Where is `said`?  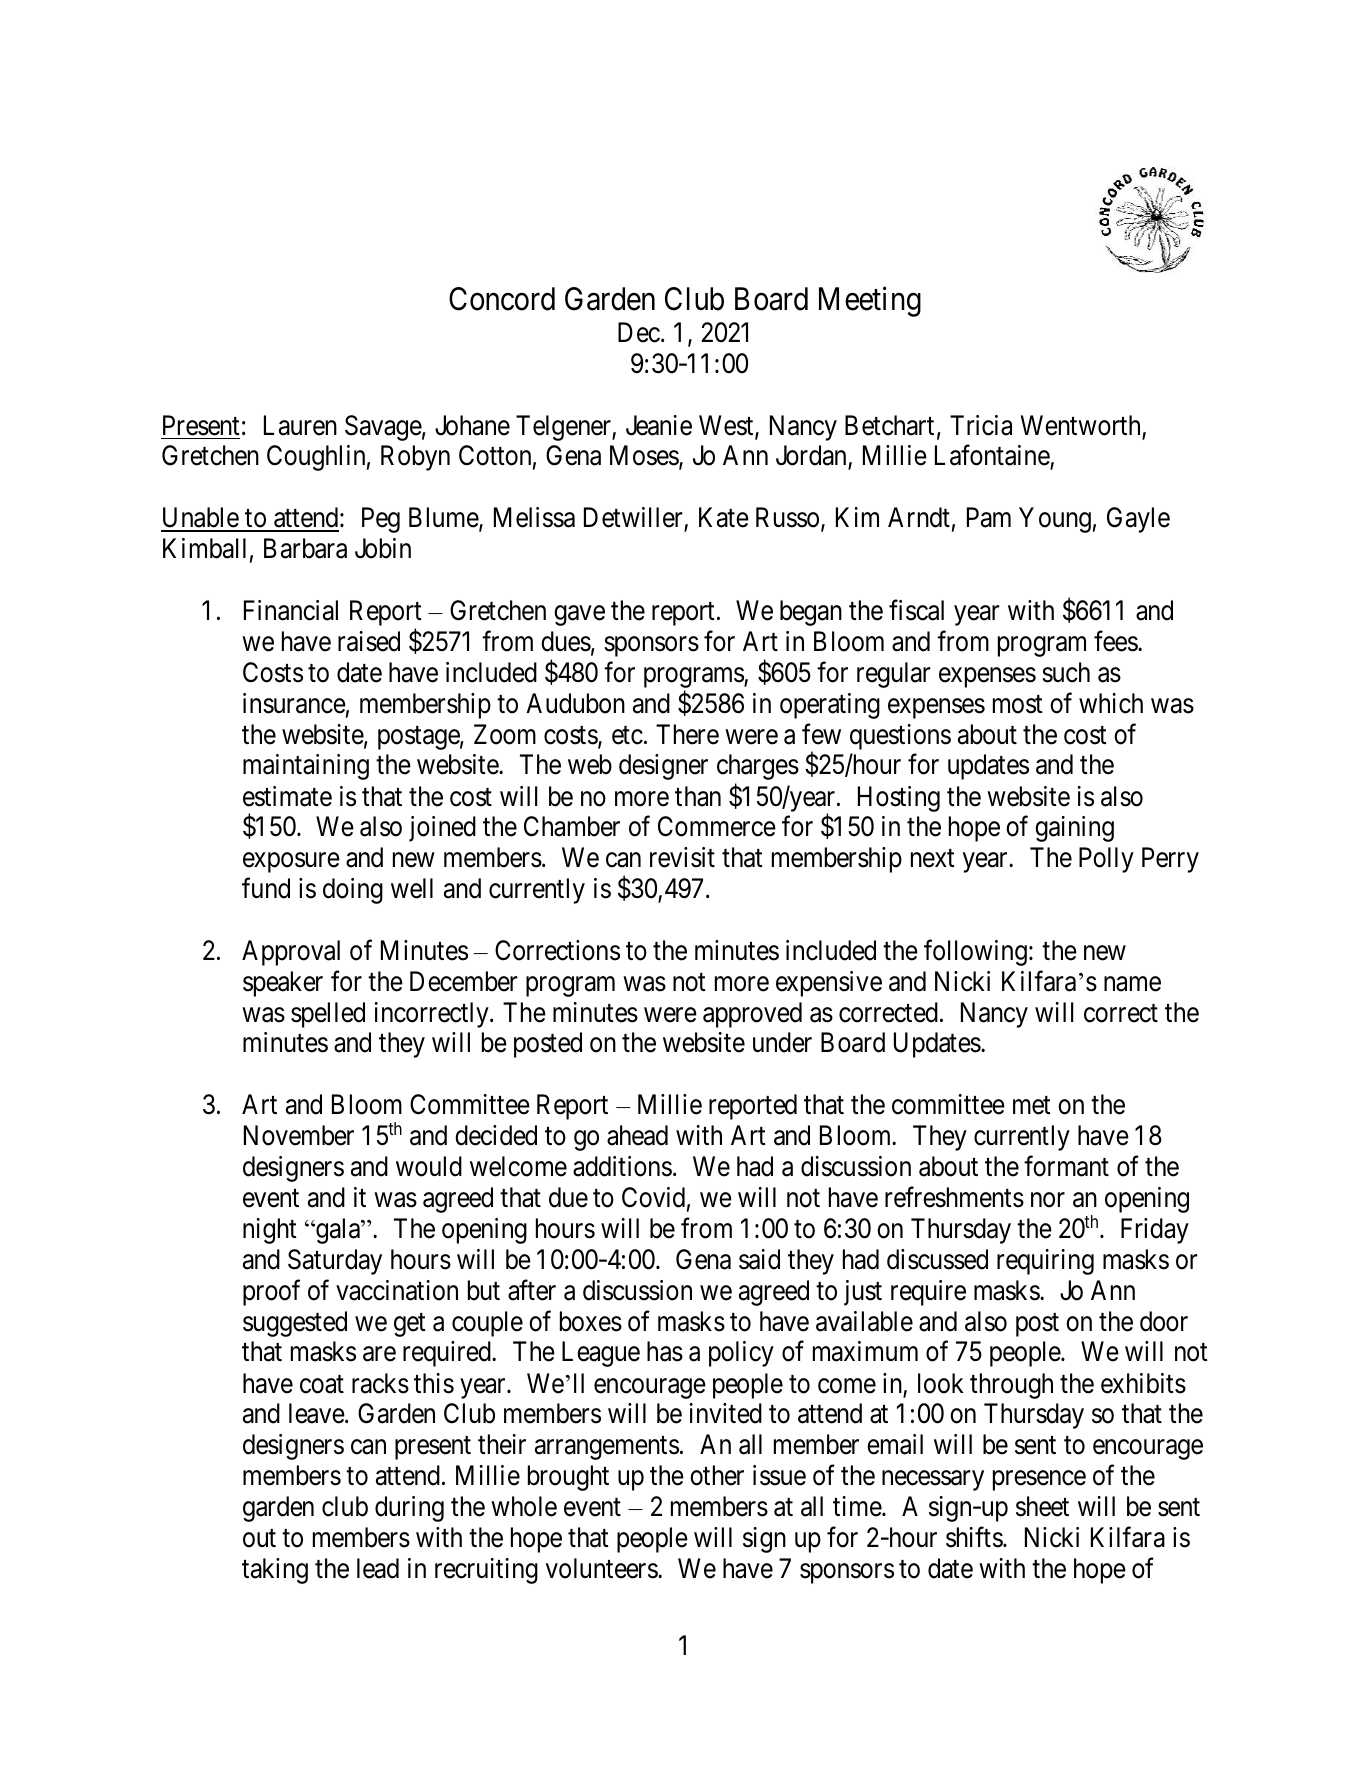 said is located at coordinates (759, 1259).
